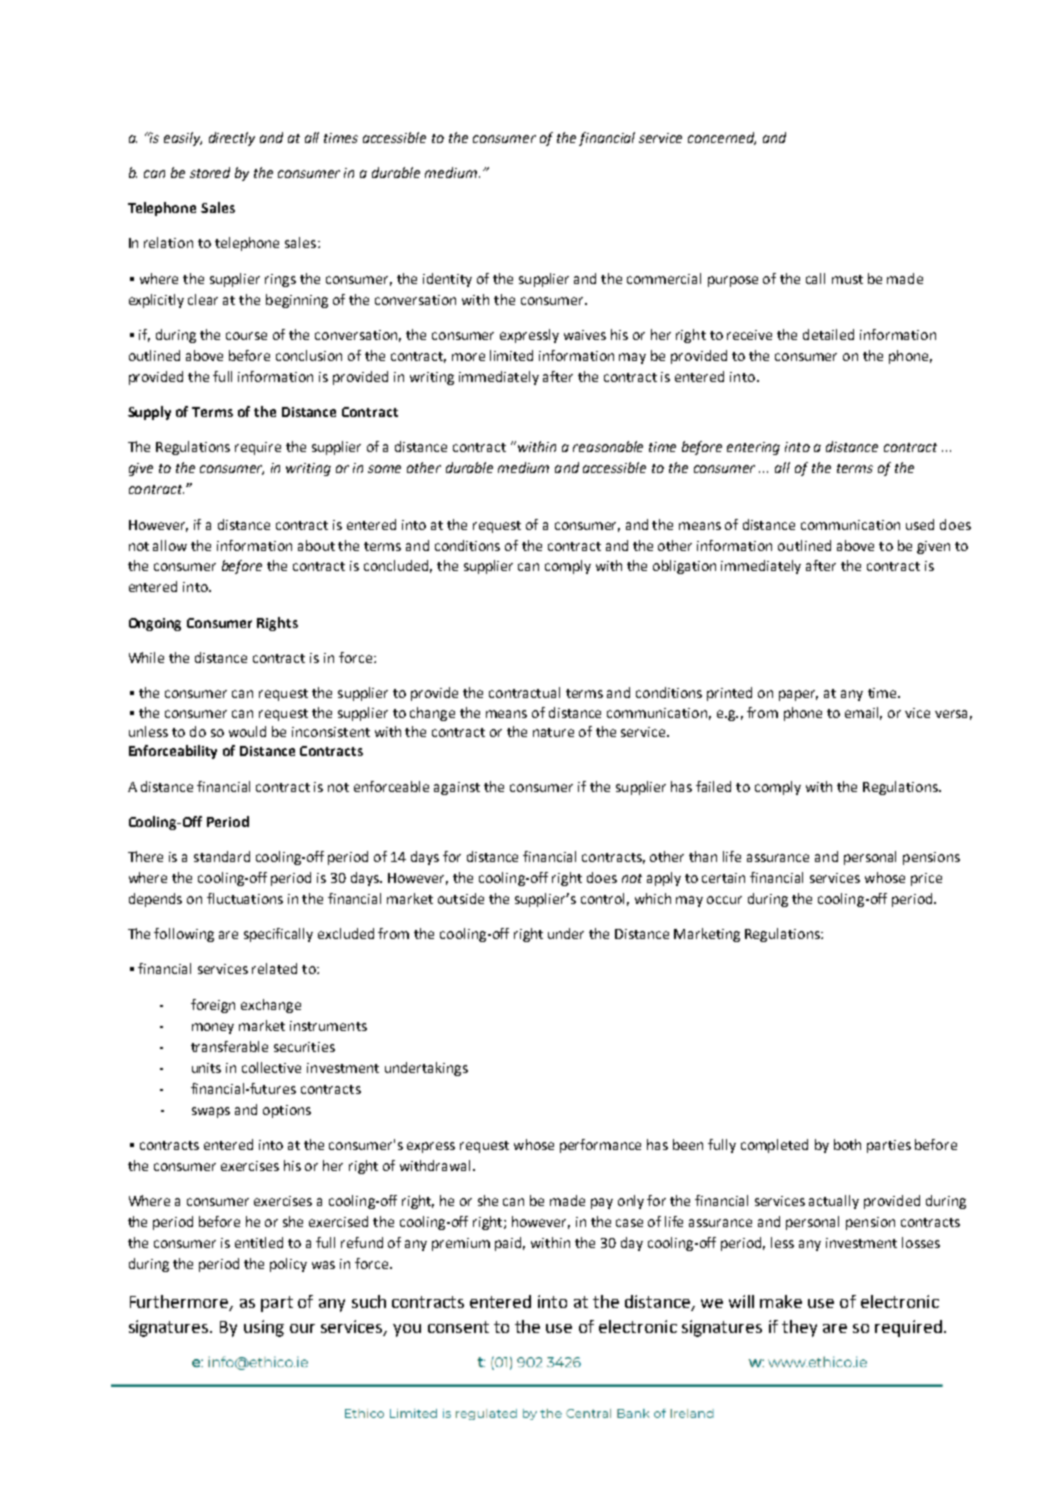 This page has height=1492, width=1055. I want to click on identity, so click(447, 280).
